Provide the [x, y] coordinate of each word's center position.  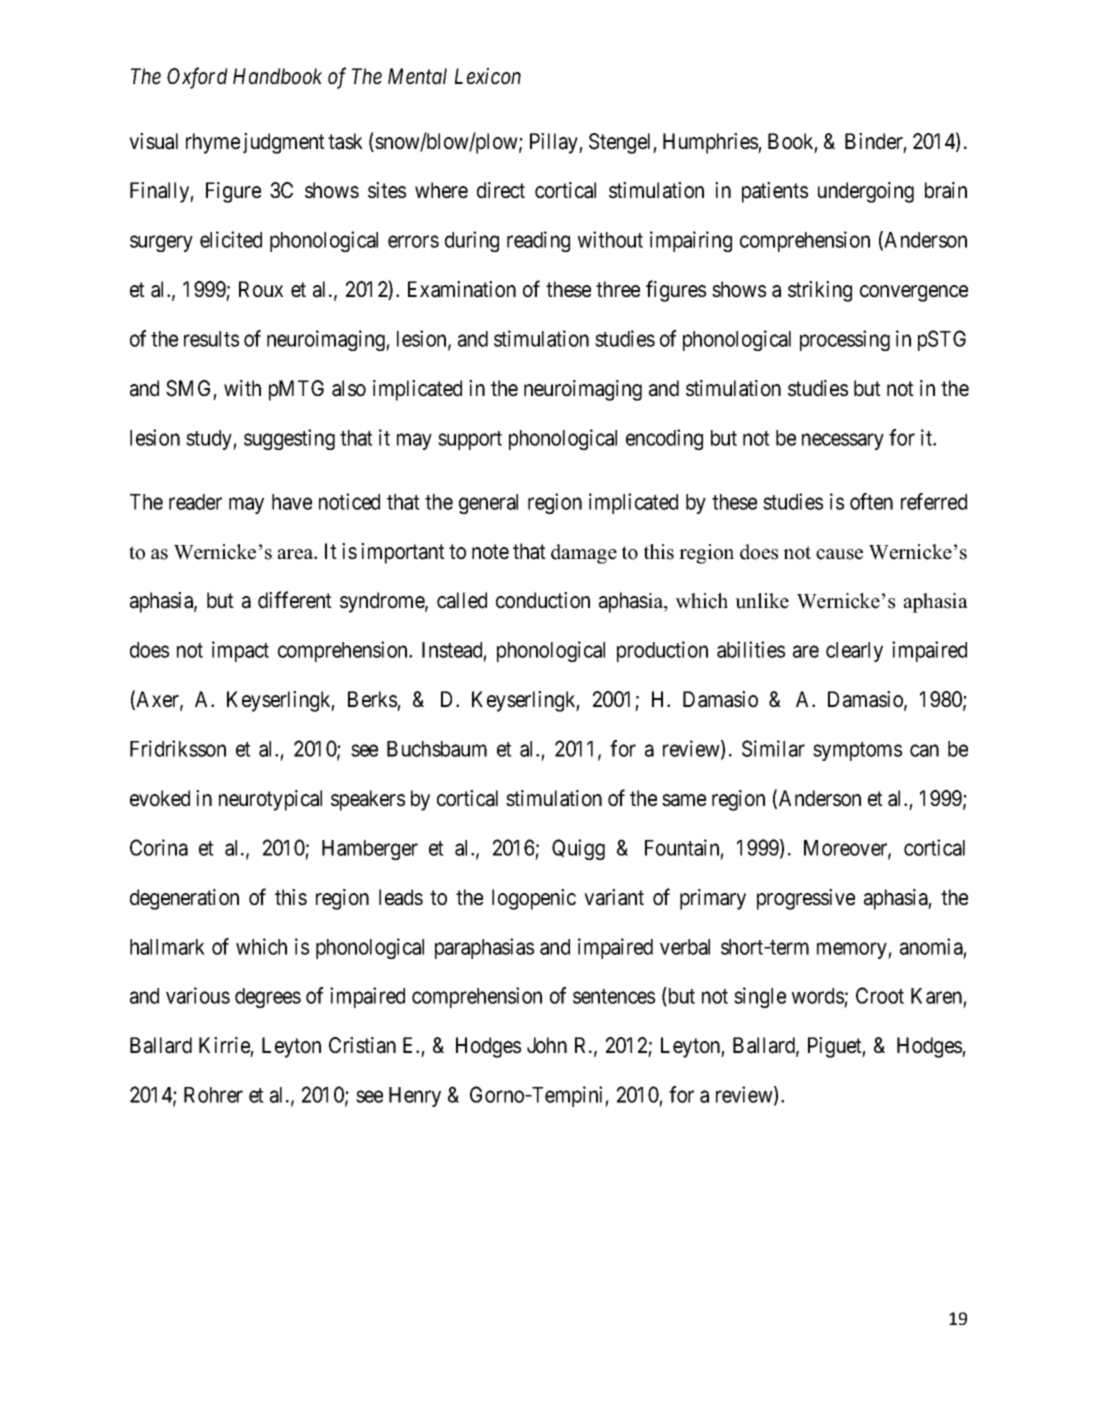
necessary [843, 441]
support [470, 440]
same [684, 800]
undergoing [866, 192]
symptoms [857, 751]
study [210, 440]
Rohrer [213, 1095]
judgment [284, 143]
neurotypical [270, 800]
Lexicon [488, 76]
